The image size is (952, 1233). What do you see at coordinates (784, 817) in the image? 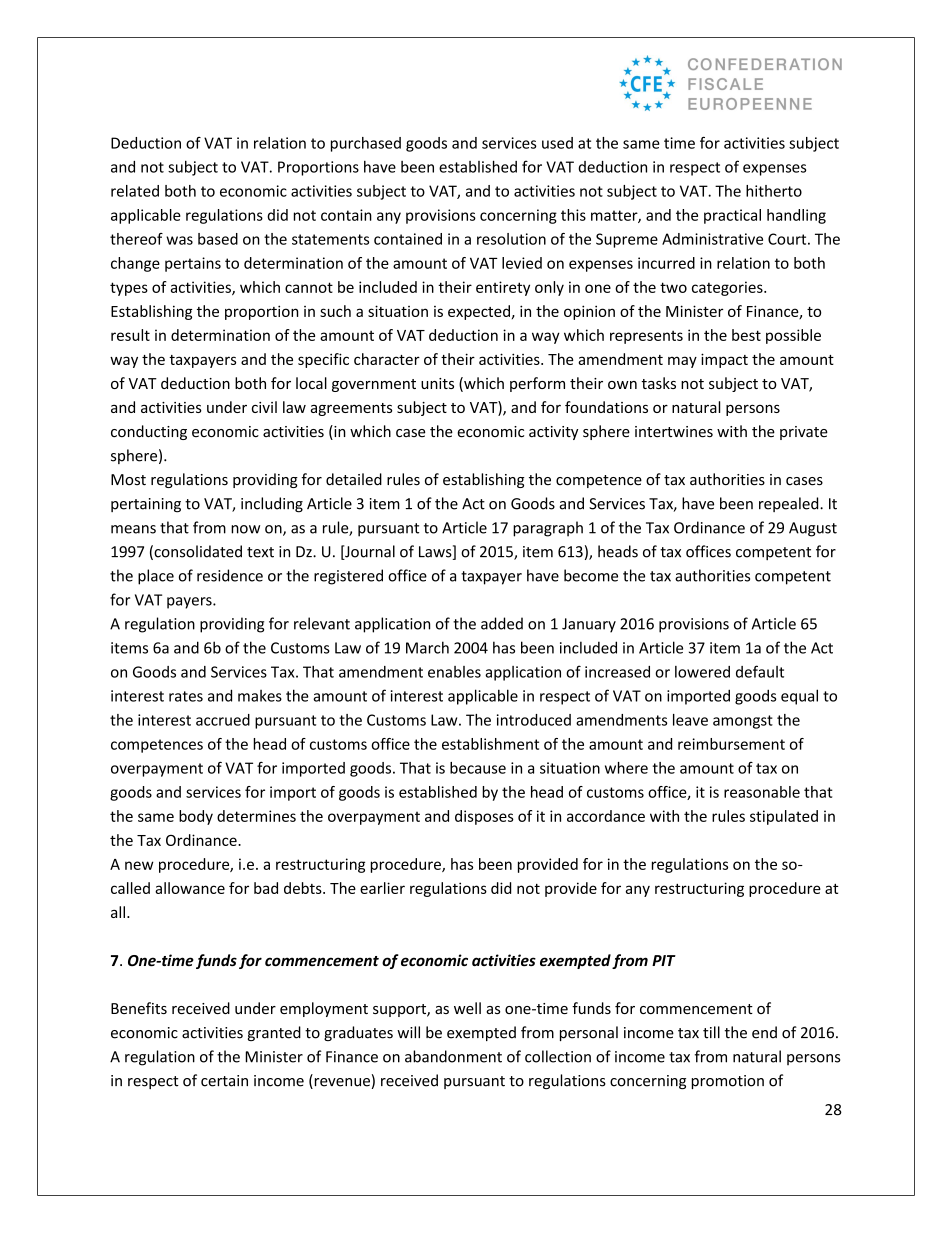
I see `stipulated` at bounding box center [784, 817].
